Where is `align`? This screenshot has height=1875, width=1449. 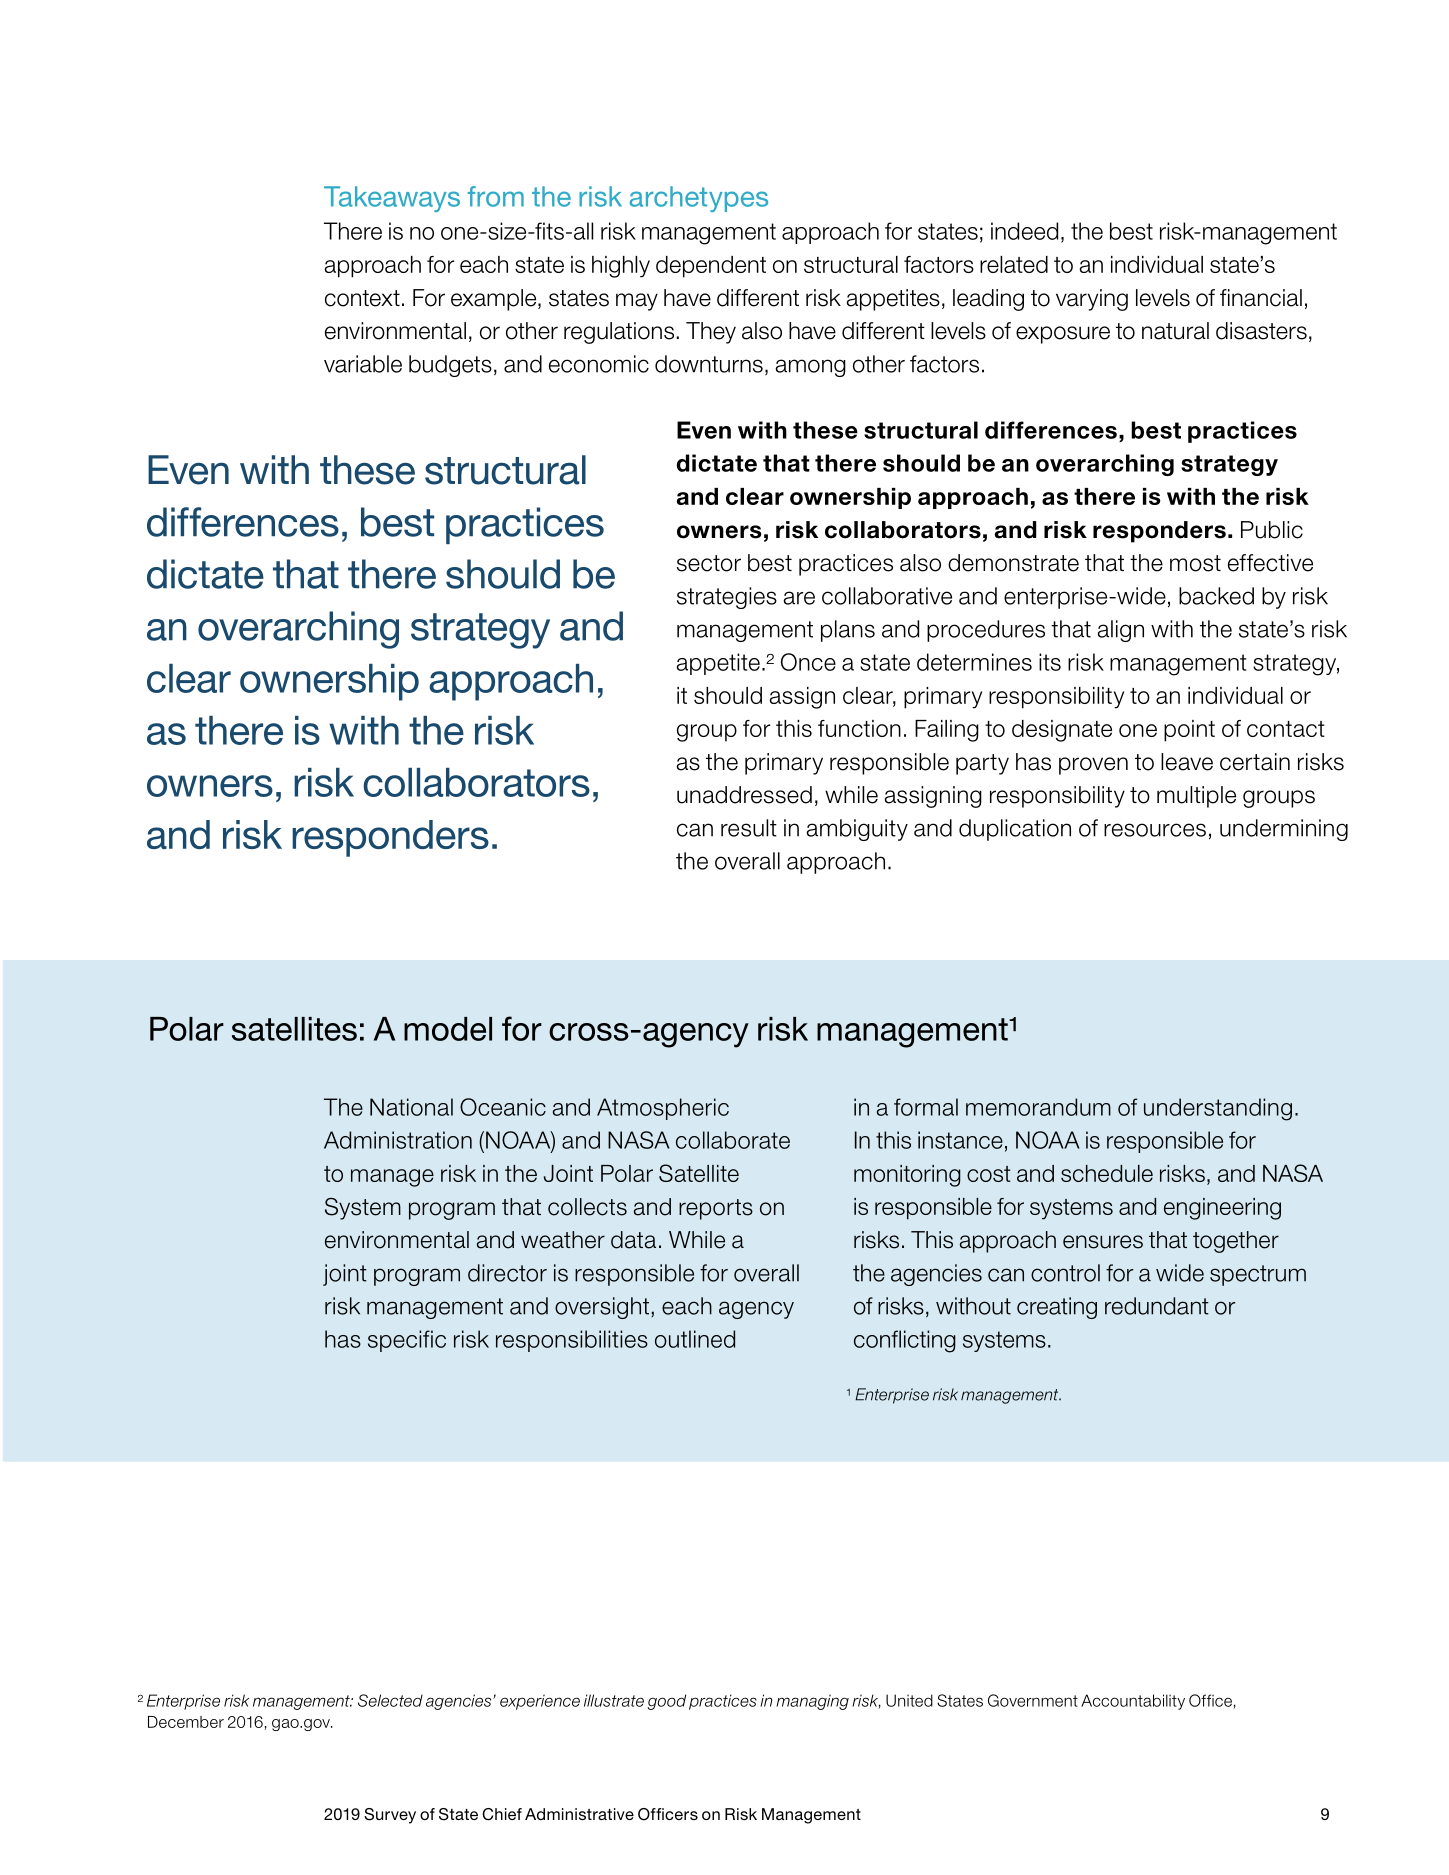 align is located at coordinates (1121, 631).
